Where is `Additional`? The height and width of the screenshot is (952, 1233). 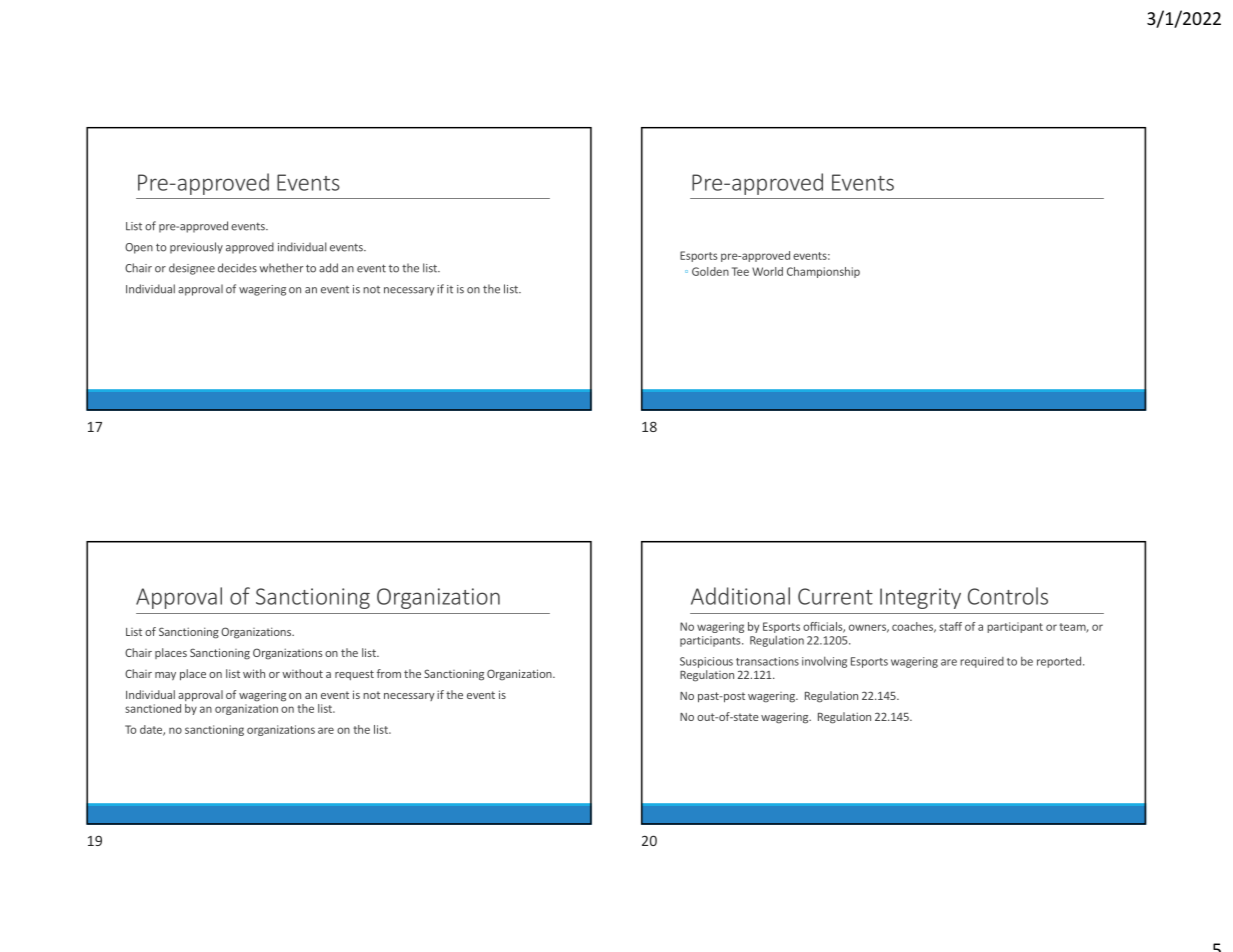 Additional is located at coordinates (740, 596).
